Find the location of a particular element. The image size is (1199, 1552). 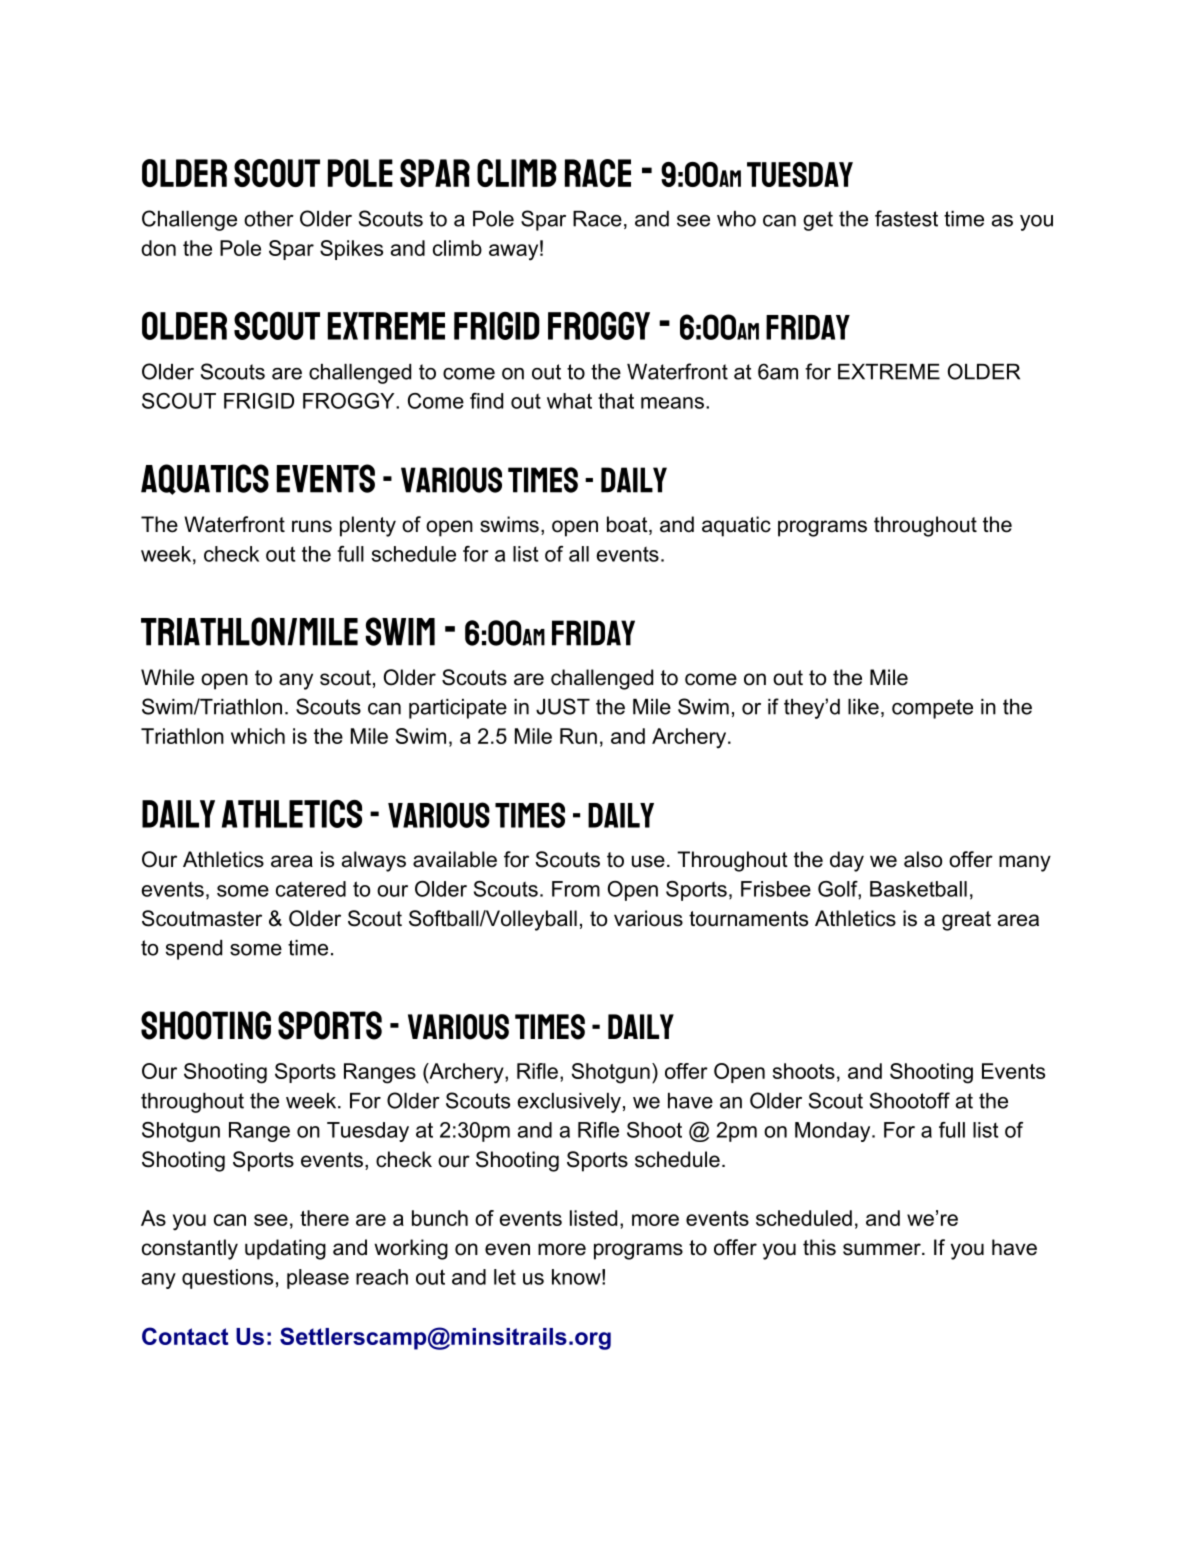

JUST is located at coordinates (563, 706).
